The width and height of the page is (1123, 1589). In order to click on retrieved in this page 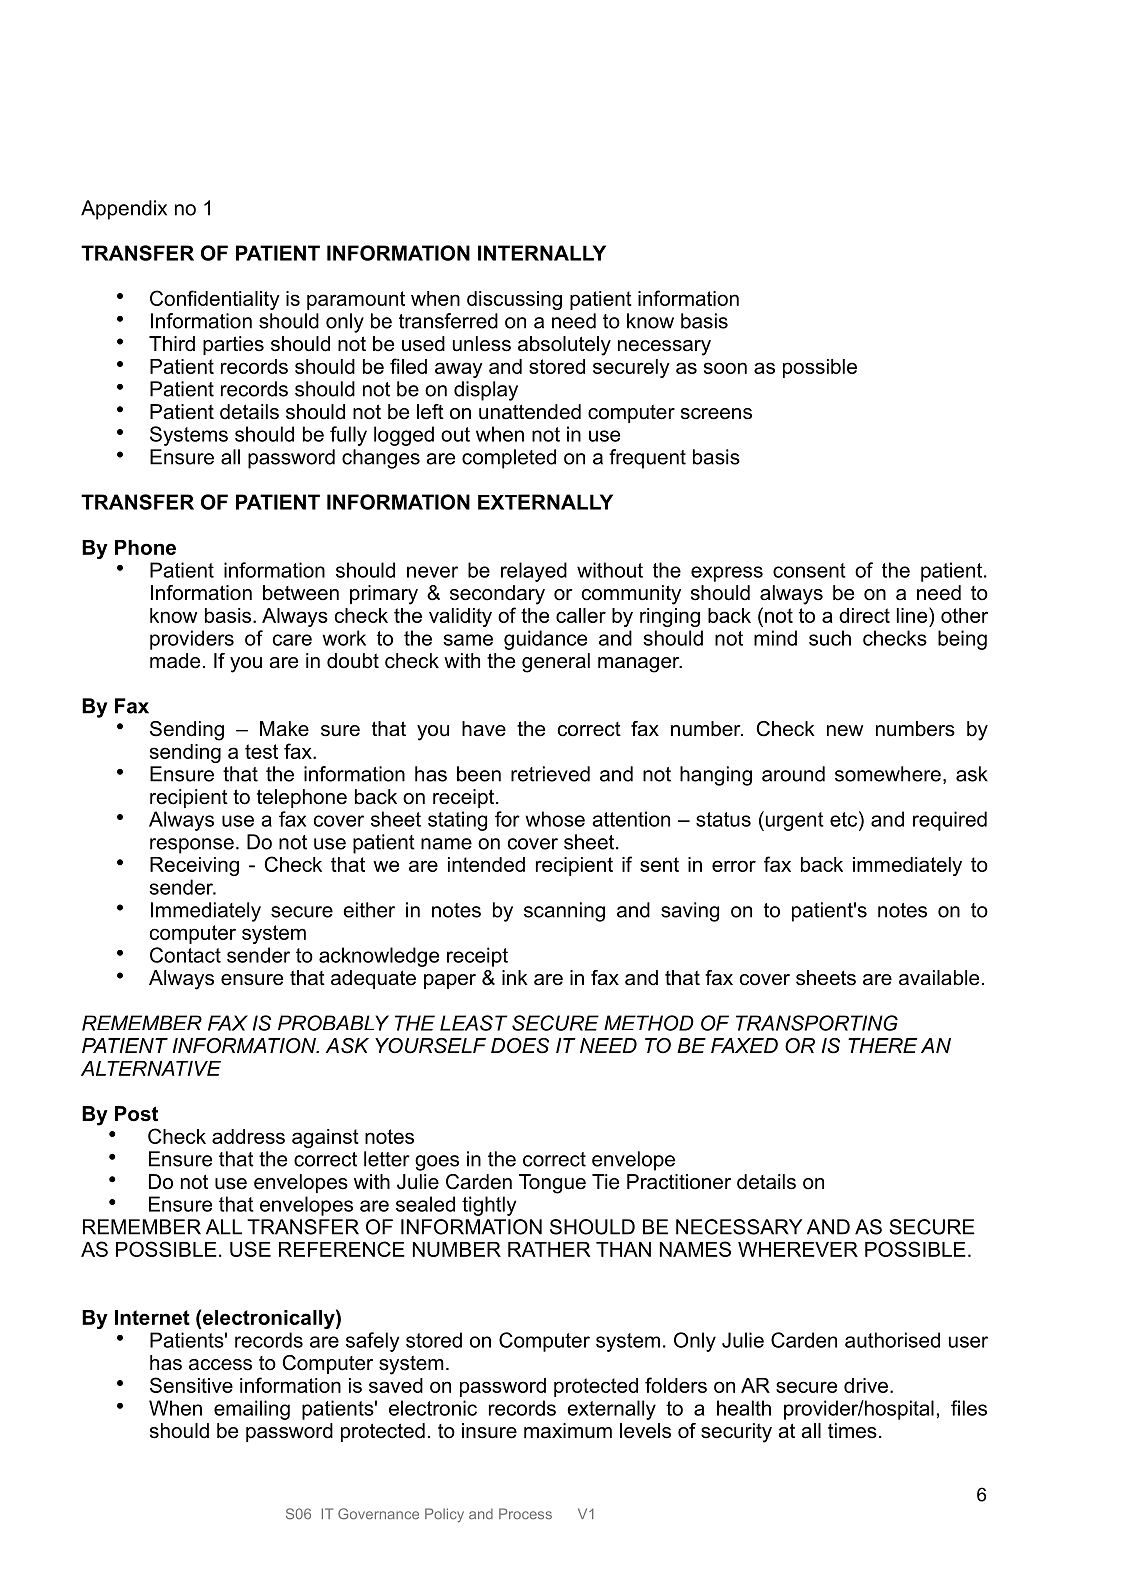, I will do `click(550, 774)`.
